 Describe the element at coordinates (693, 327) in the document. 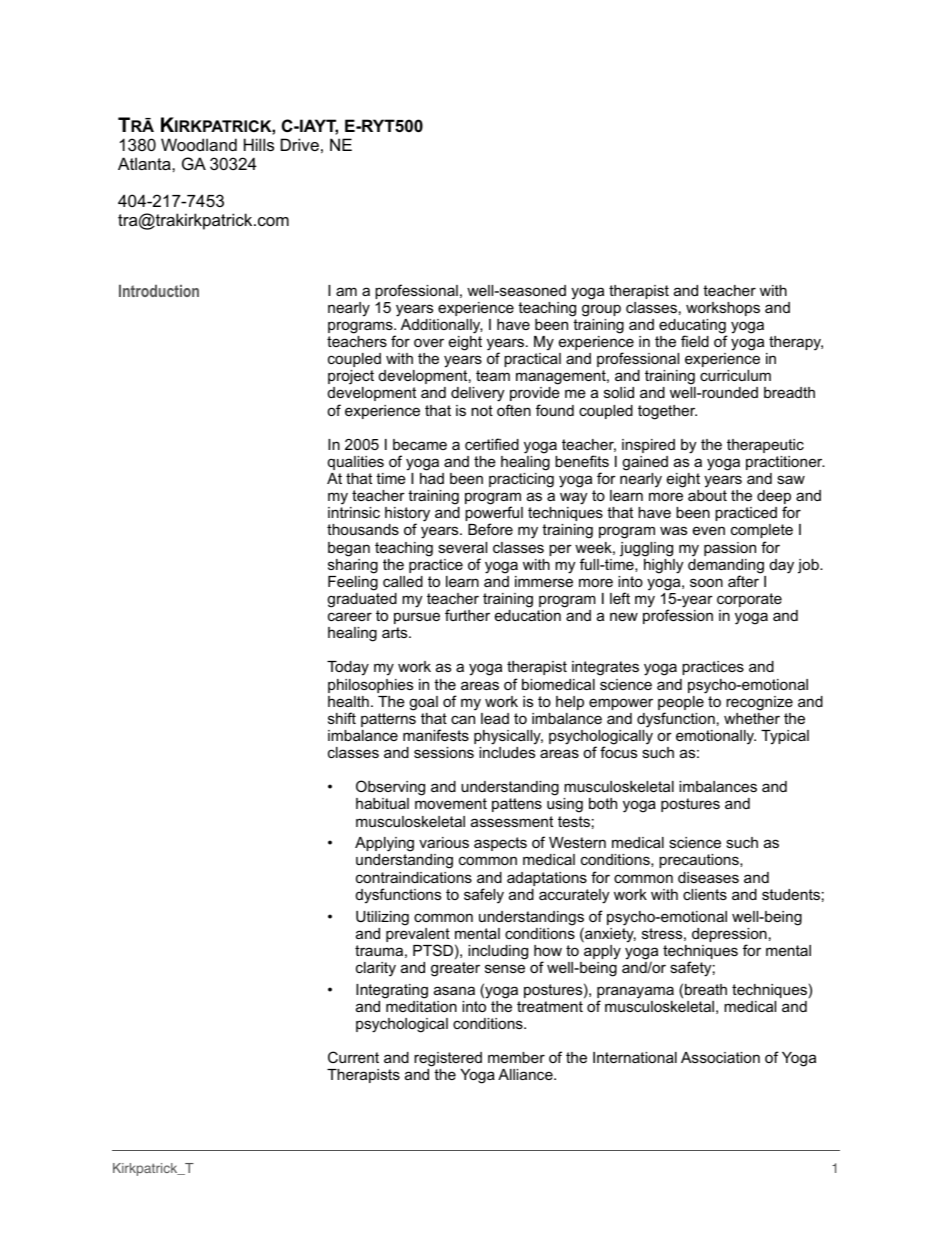

I see `educating` at that location.
